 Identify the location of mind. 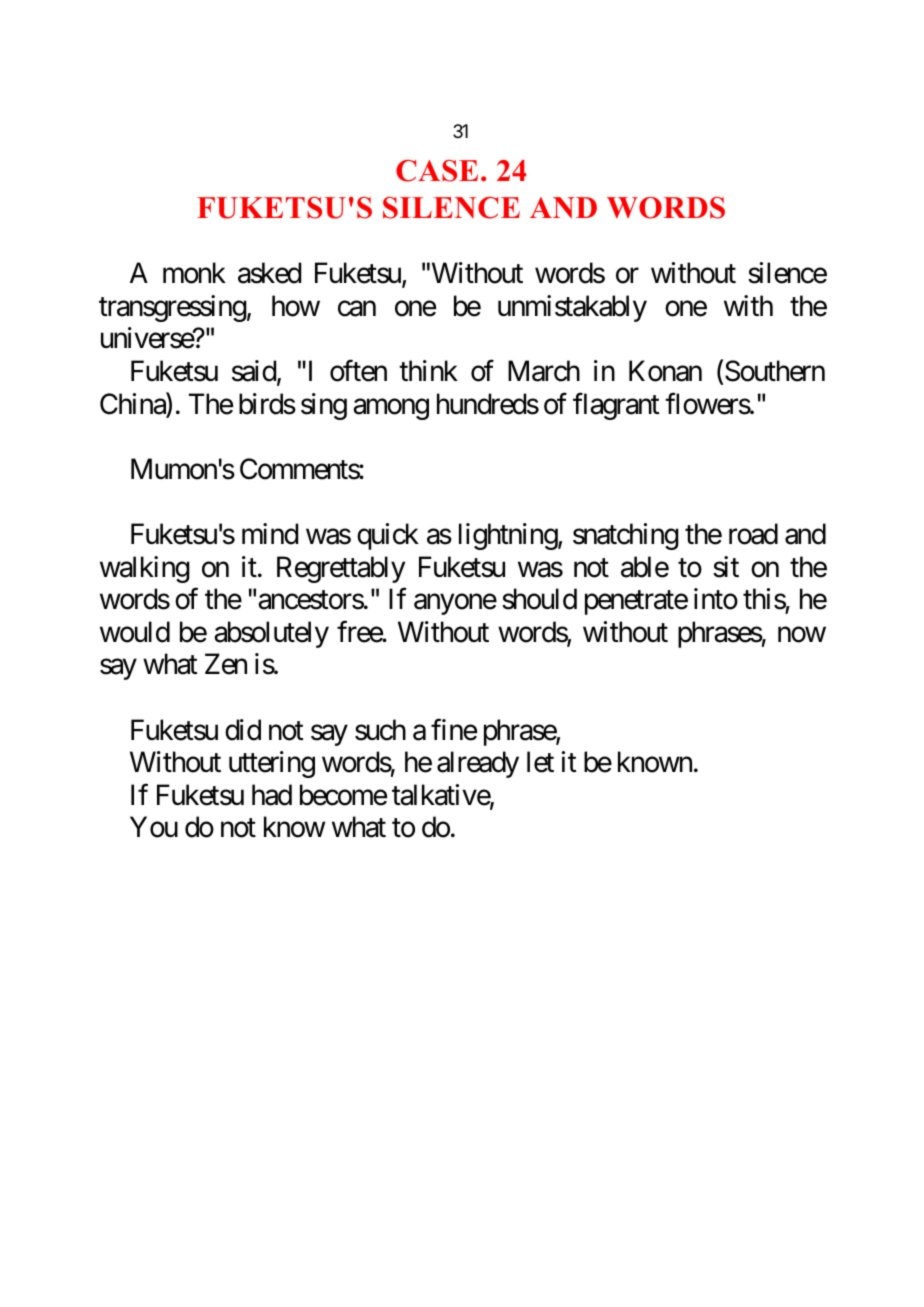
(270, 534).
